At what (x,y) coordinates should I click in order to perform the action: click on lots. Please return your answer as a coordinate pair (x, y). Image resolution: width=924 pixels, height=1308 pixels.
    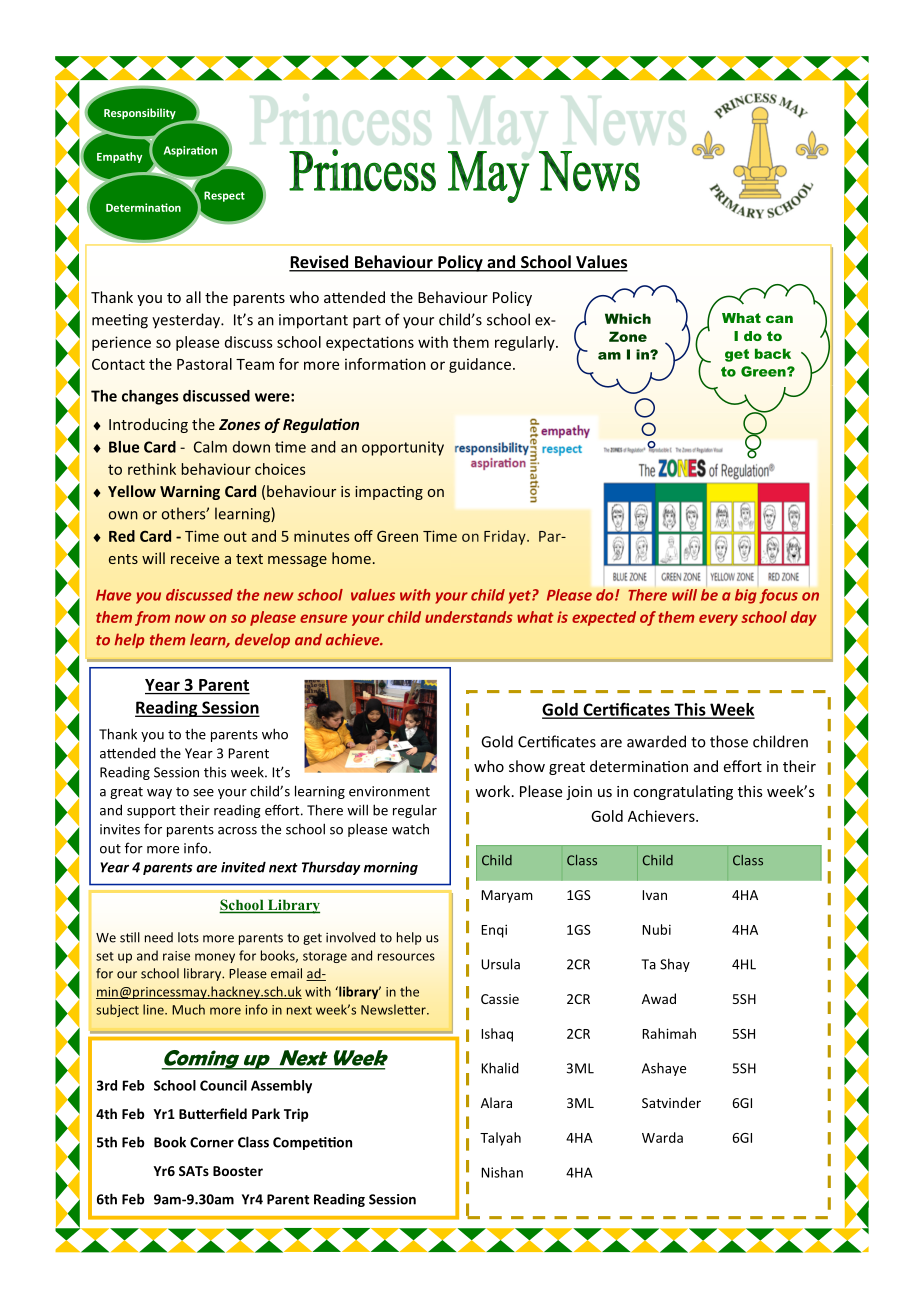
    Looking at the image, I should click on (188, 937).
